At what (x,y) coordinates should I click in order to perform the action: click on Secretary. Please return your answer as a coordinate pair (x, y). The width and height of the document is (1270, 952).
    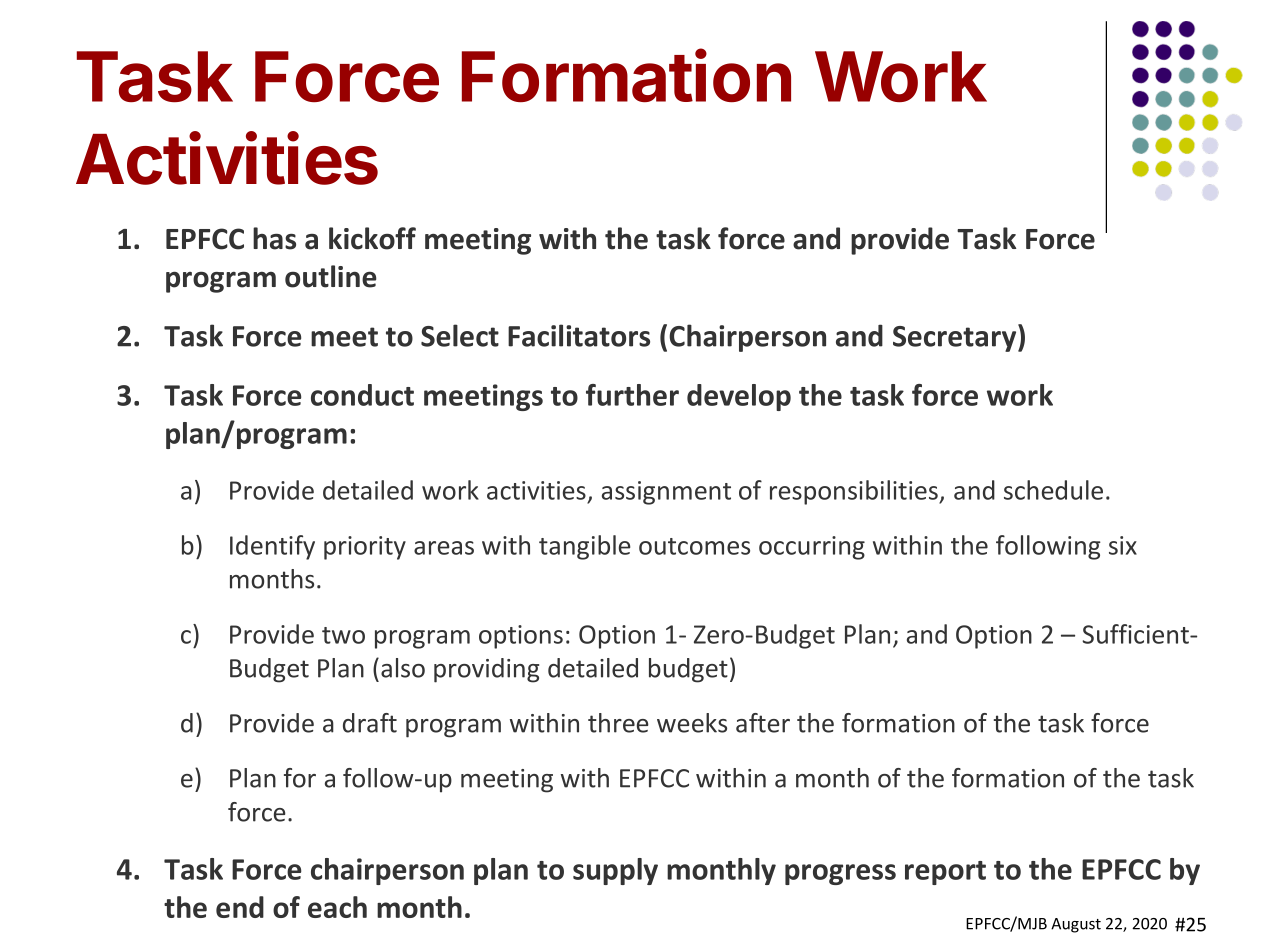
    Looking at the image, I should click on (956, 338).
